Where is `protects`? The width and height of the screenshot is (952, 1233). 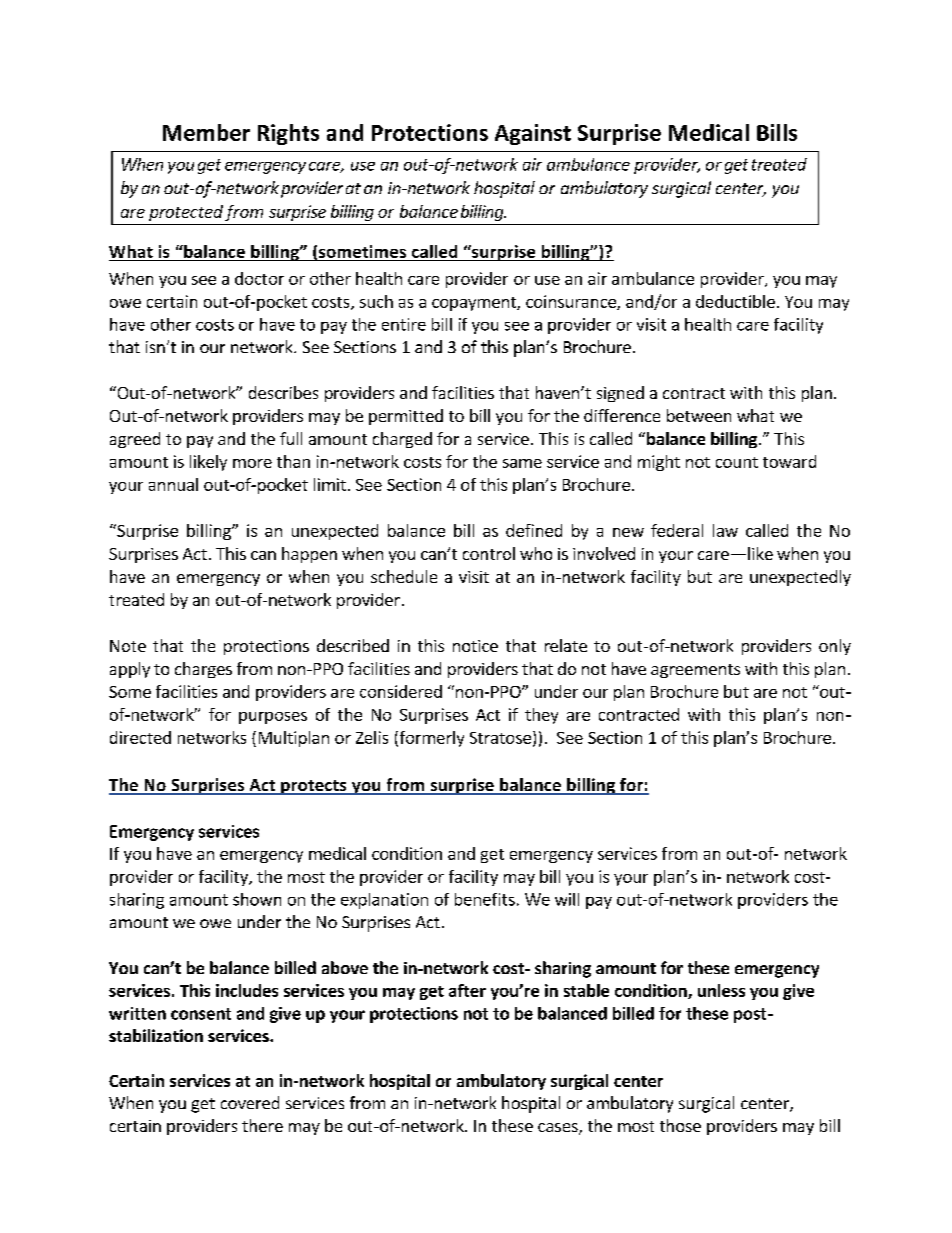
protects is located at coordinates (314, 787).
